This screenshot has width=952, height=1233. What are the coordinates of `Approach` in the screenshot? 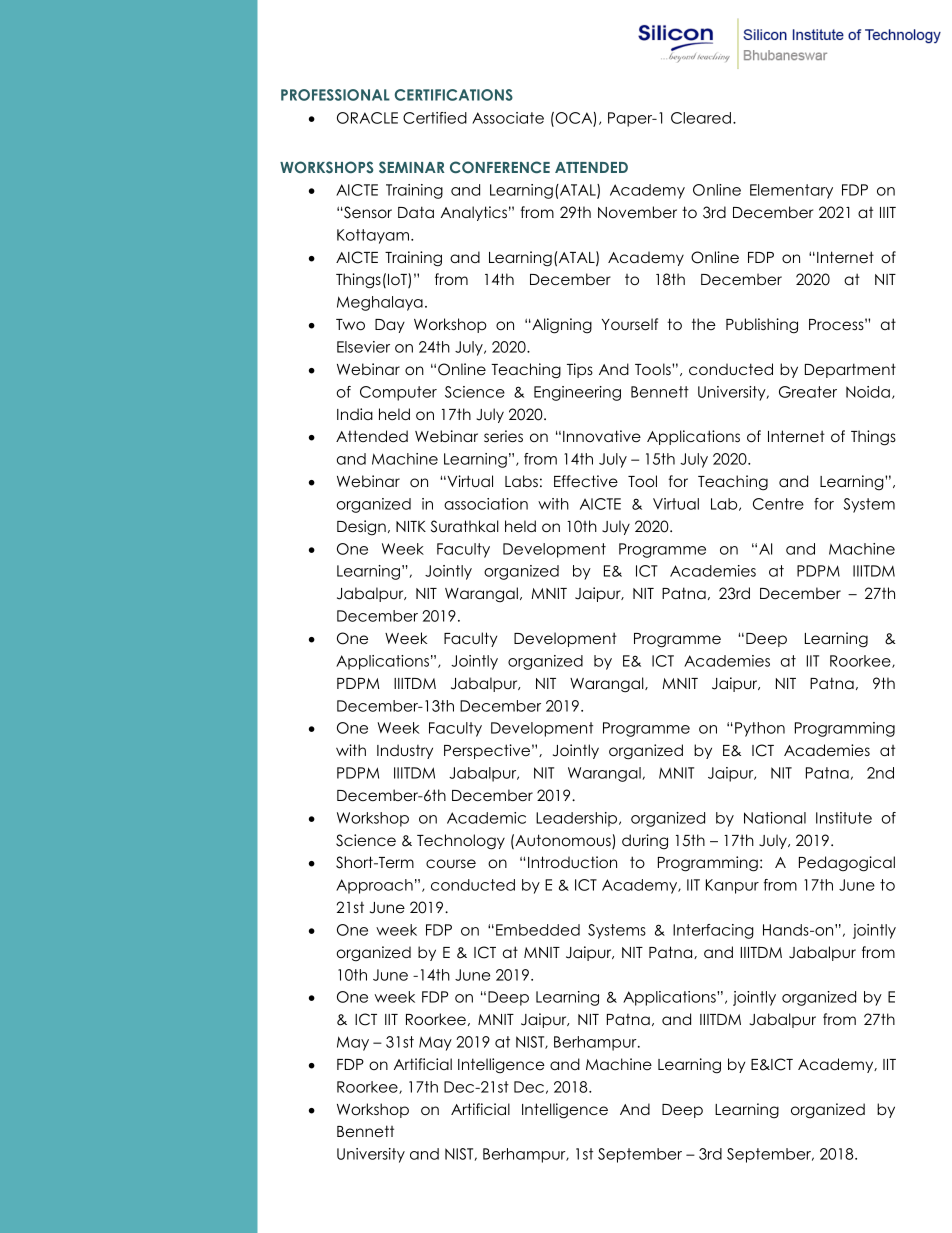 It's located at (374, 886).
